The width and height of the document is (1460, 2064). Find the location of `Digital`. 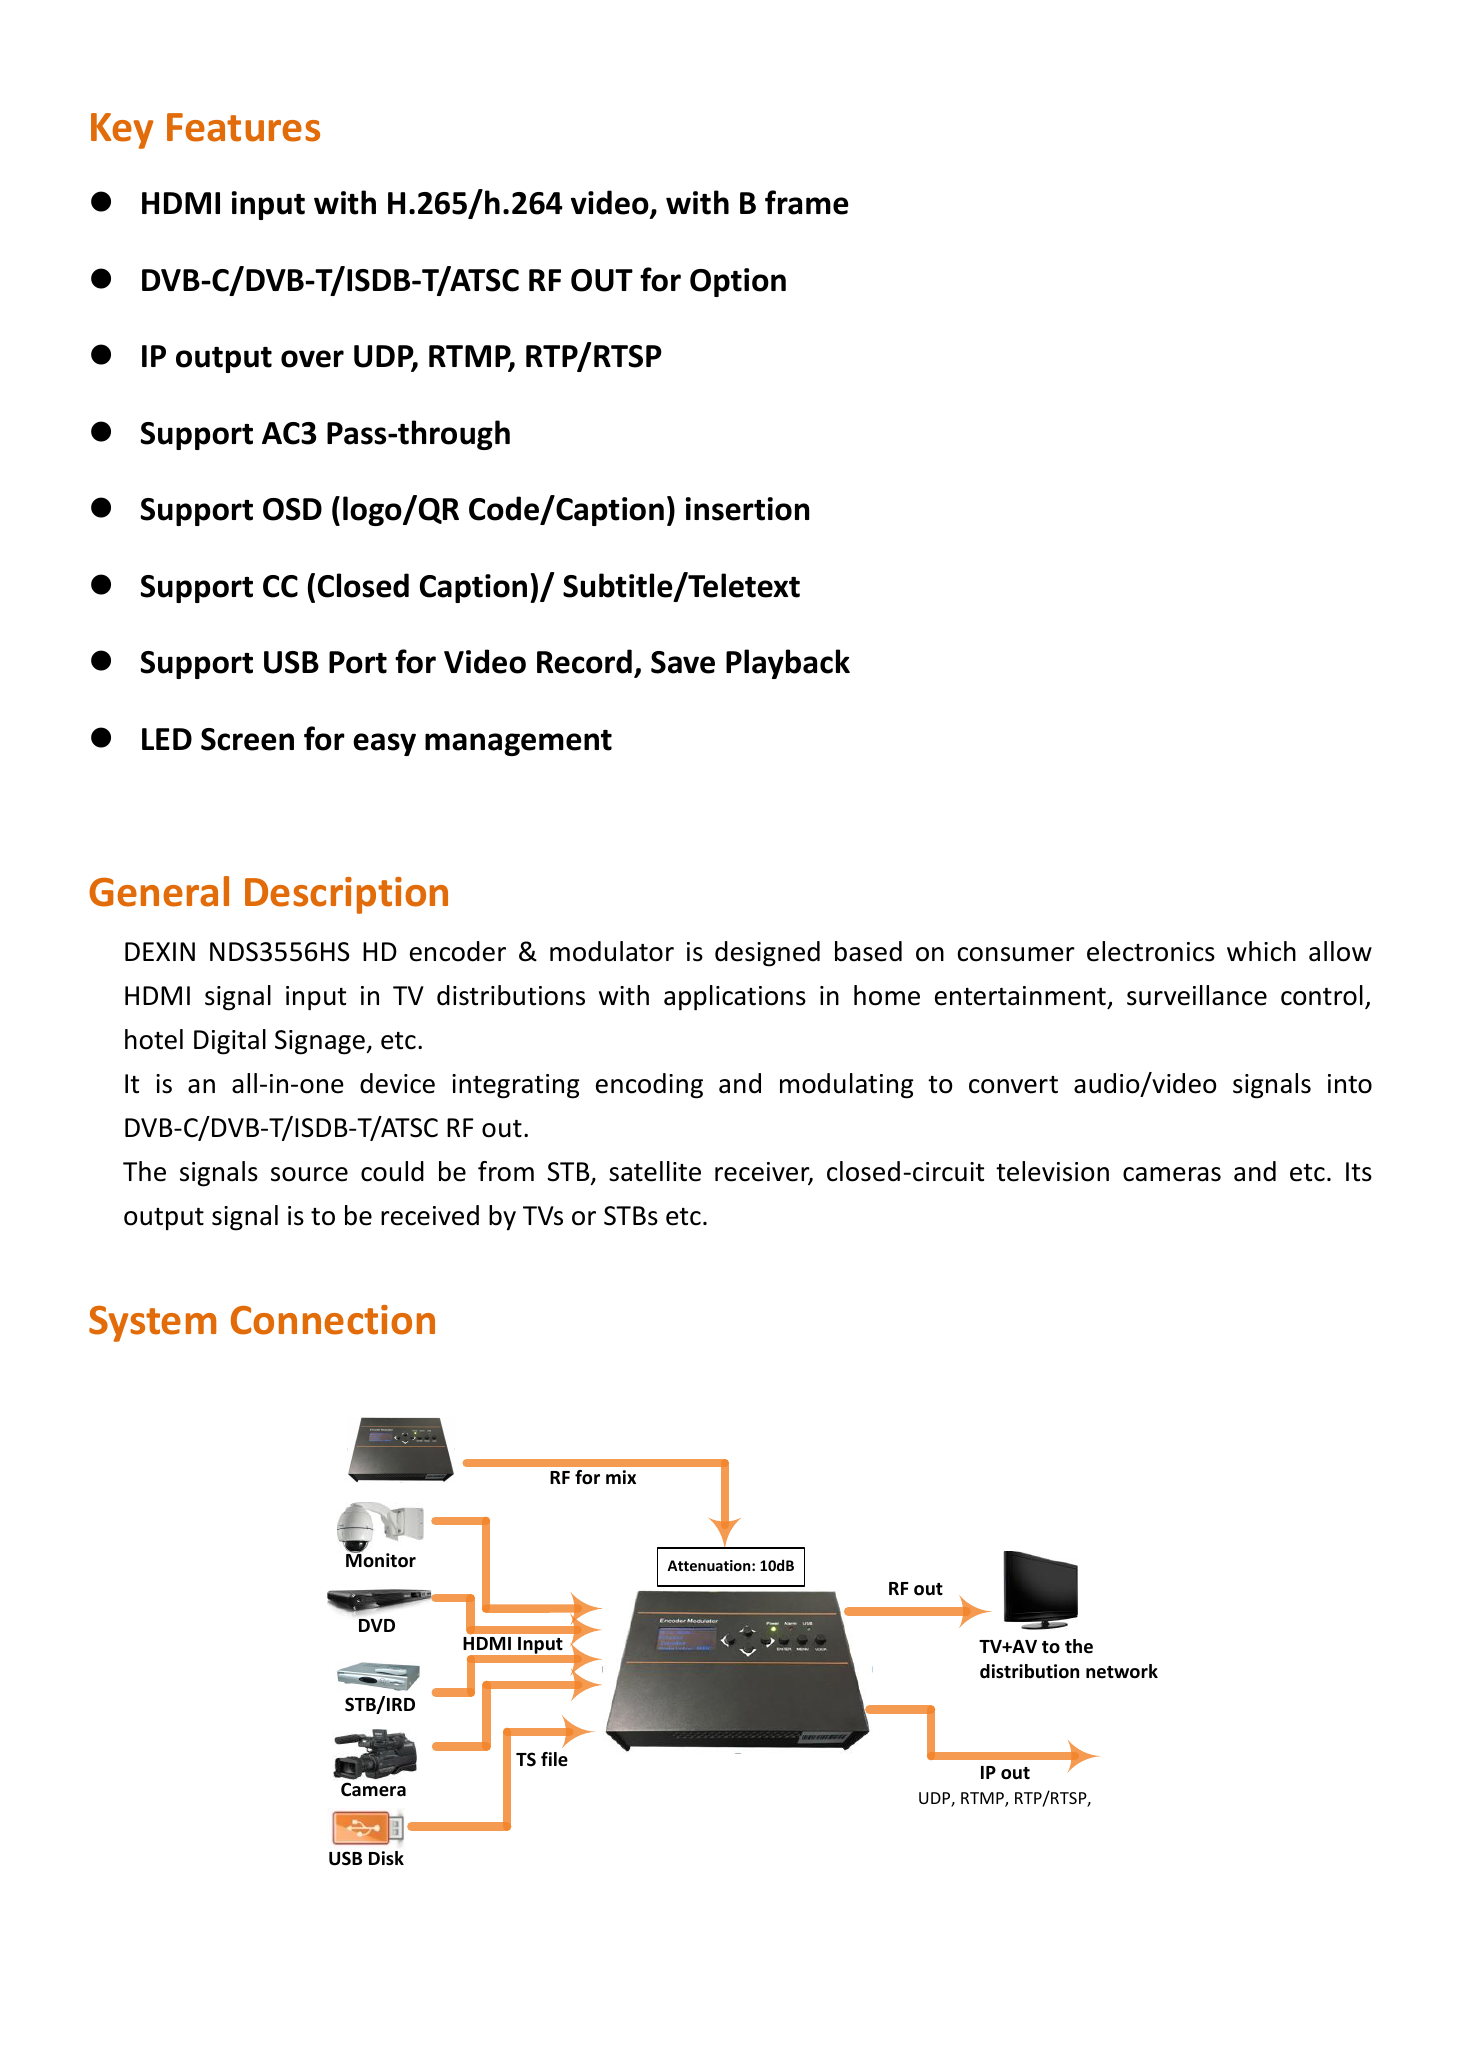

Digital is located at coordinates (230, 1042).
